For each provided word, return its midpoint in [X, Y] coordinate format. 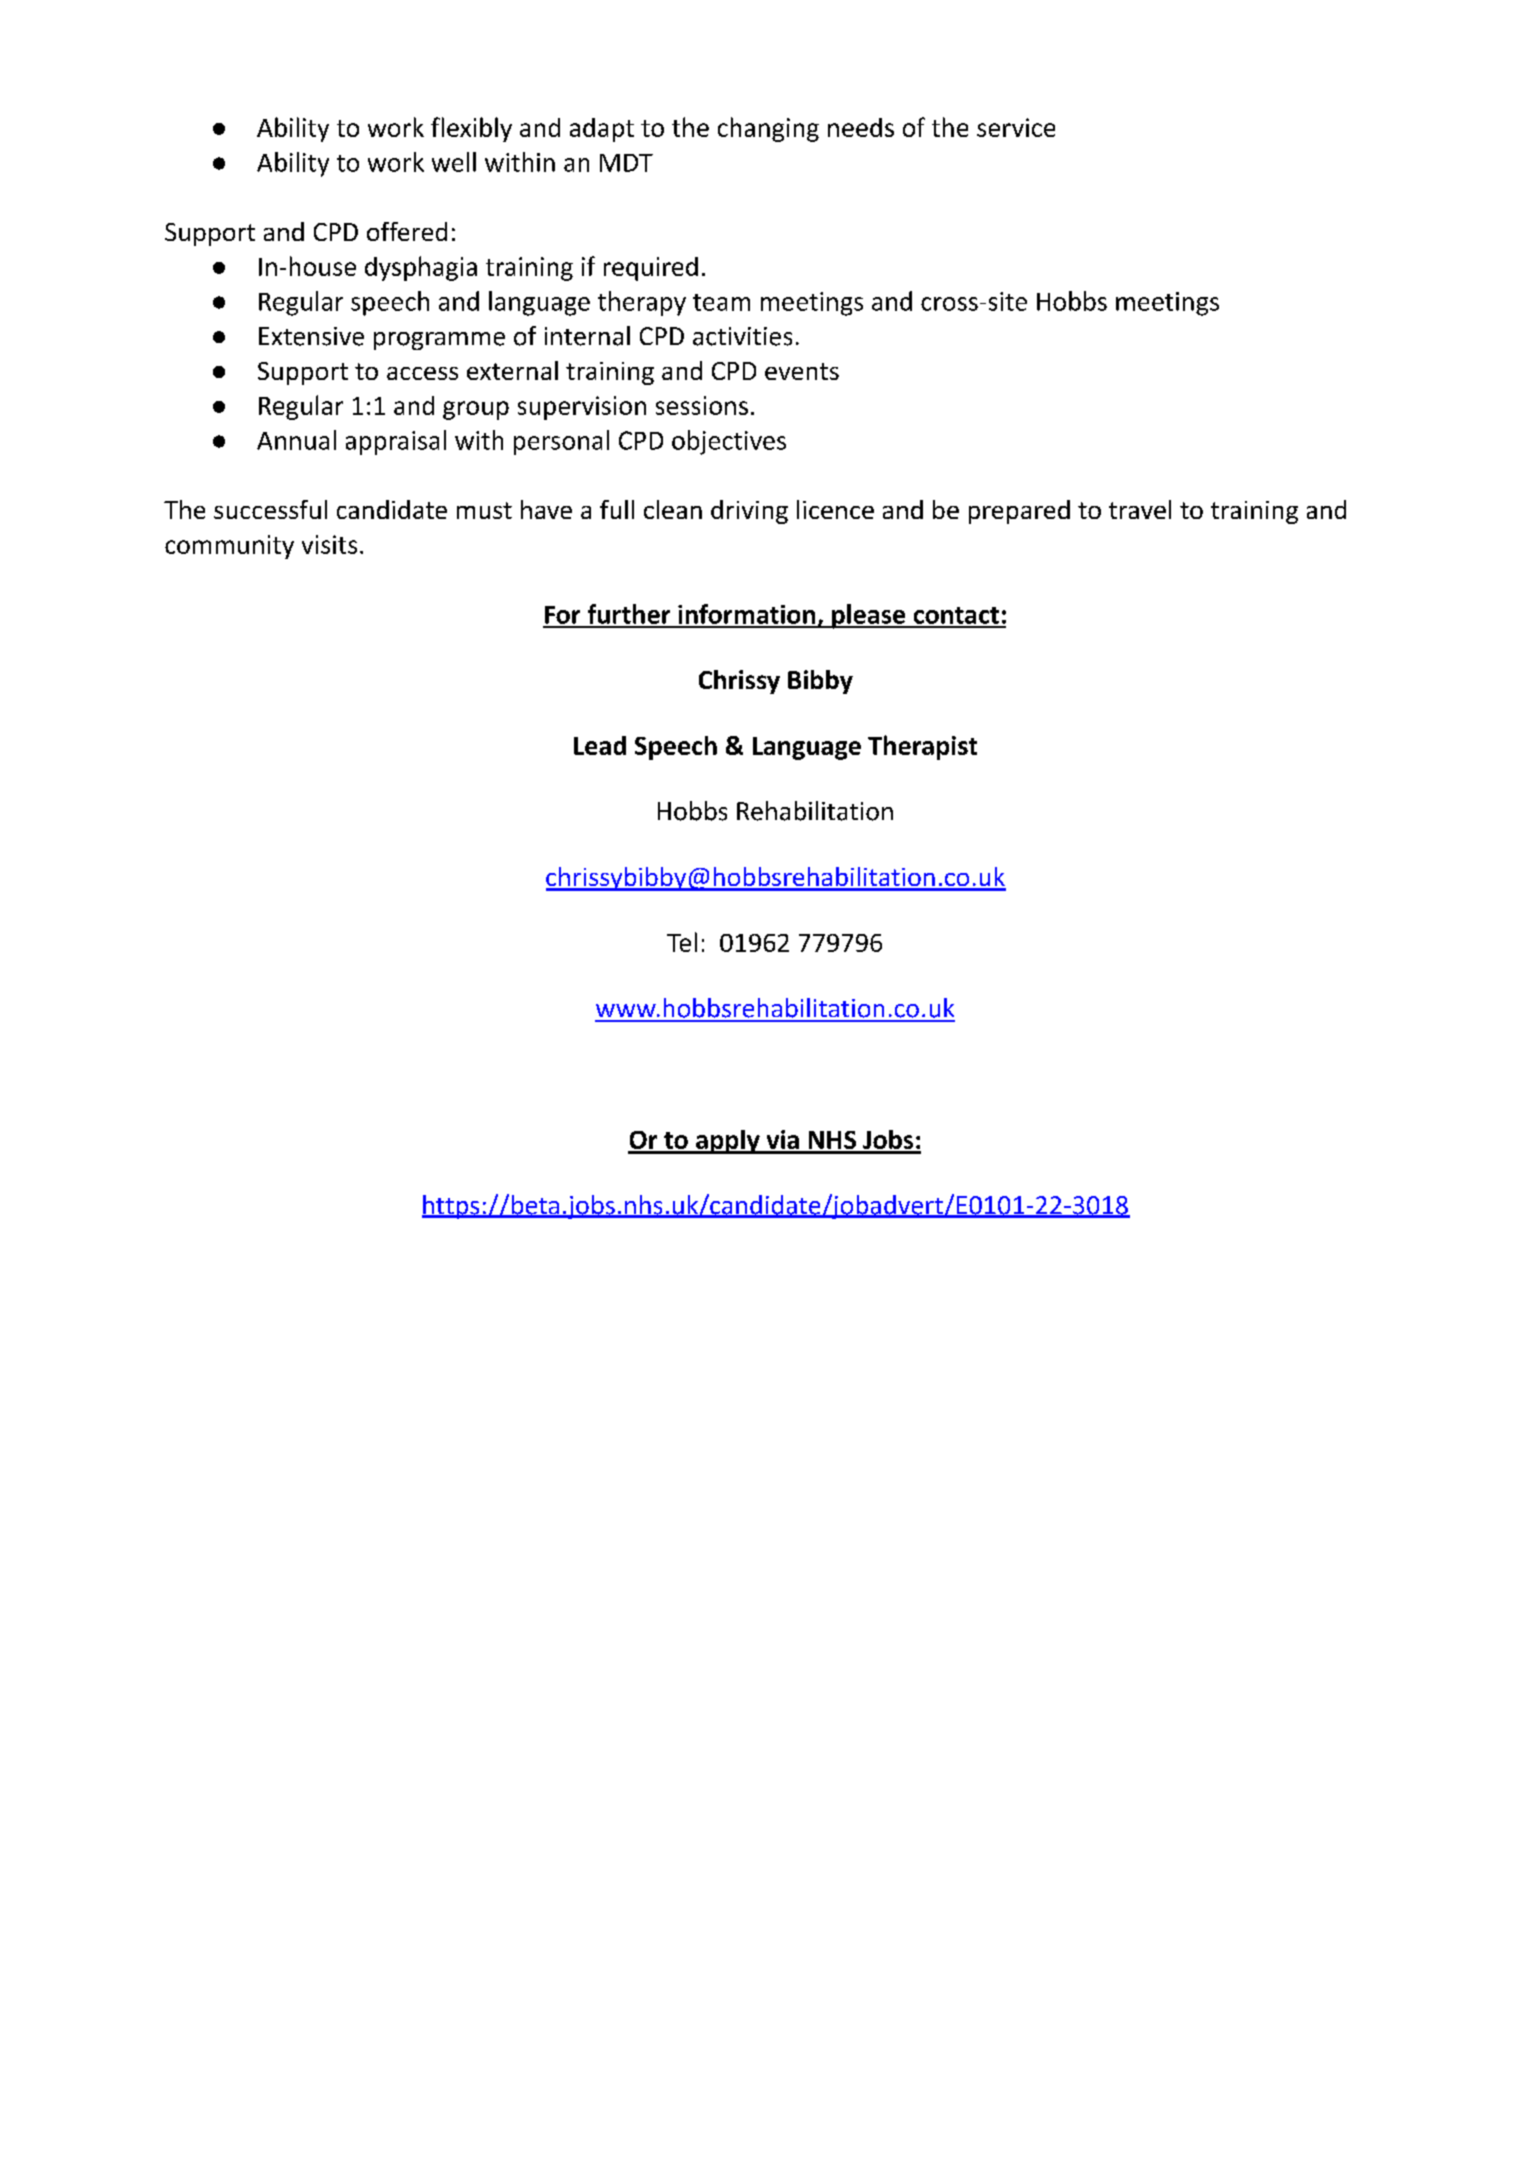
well [454, 162]
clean [673, 509]
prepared [1019, 512]
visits [329, 544]
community [229, 547]
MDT [626, 163]
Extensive [311, 336]
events [802, 371]
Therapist [922, 747]
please [869, 616]
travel [1140, 509]
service [1016, 127]
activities [742, 336]
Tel [682, 942]
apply [728, 1142]
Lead [600, 745]
